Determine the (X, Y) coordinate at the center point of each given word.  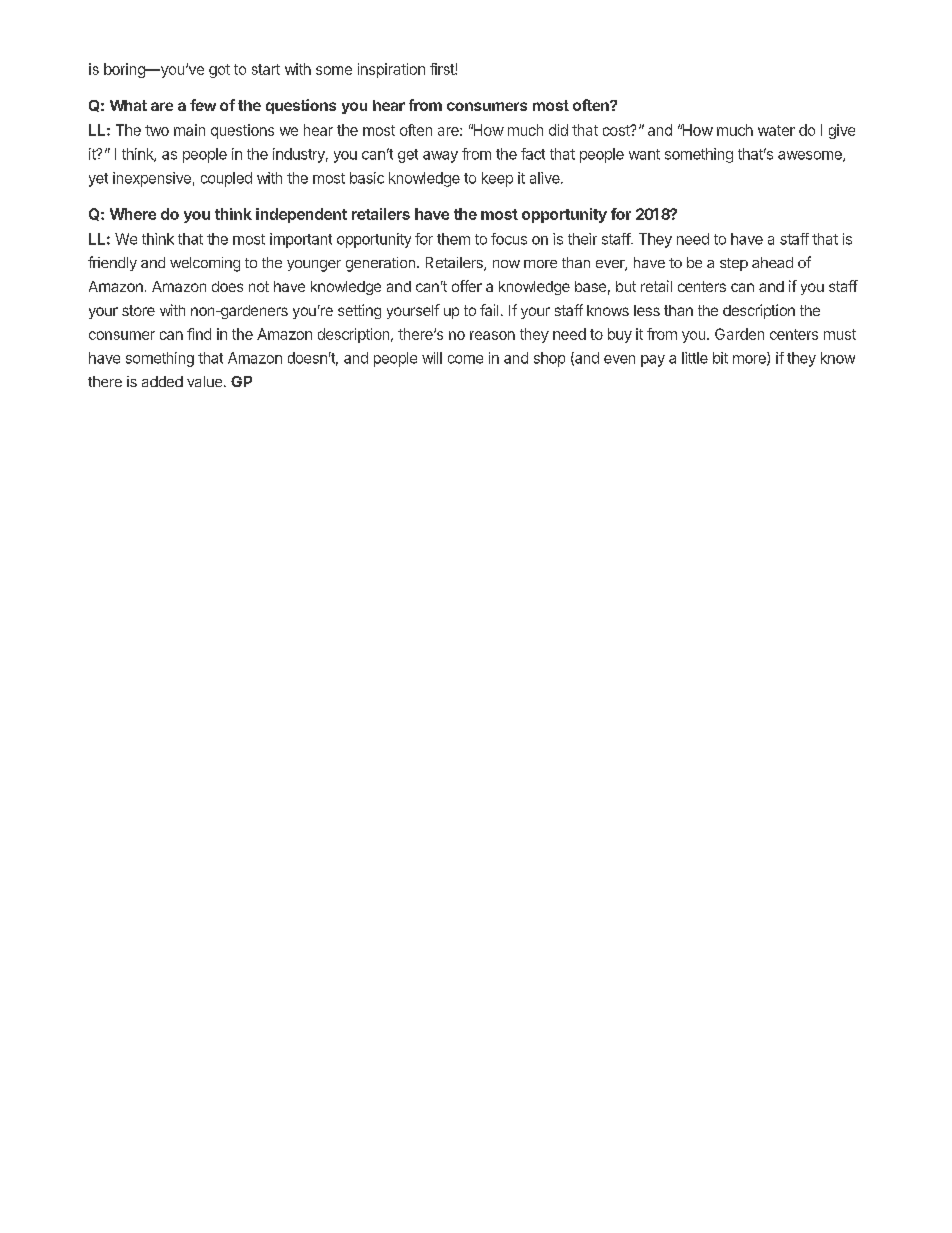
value (204, 381)
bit (720, 358)
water (776, 130)
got (219, 71)
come (465, 359)
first (443, 69)
